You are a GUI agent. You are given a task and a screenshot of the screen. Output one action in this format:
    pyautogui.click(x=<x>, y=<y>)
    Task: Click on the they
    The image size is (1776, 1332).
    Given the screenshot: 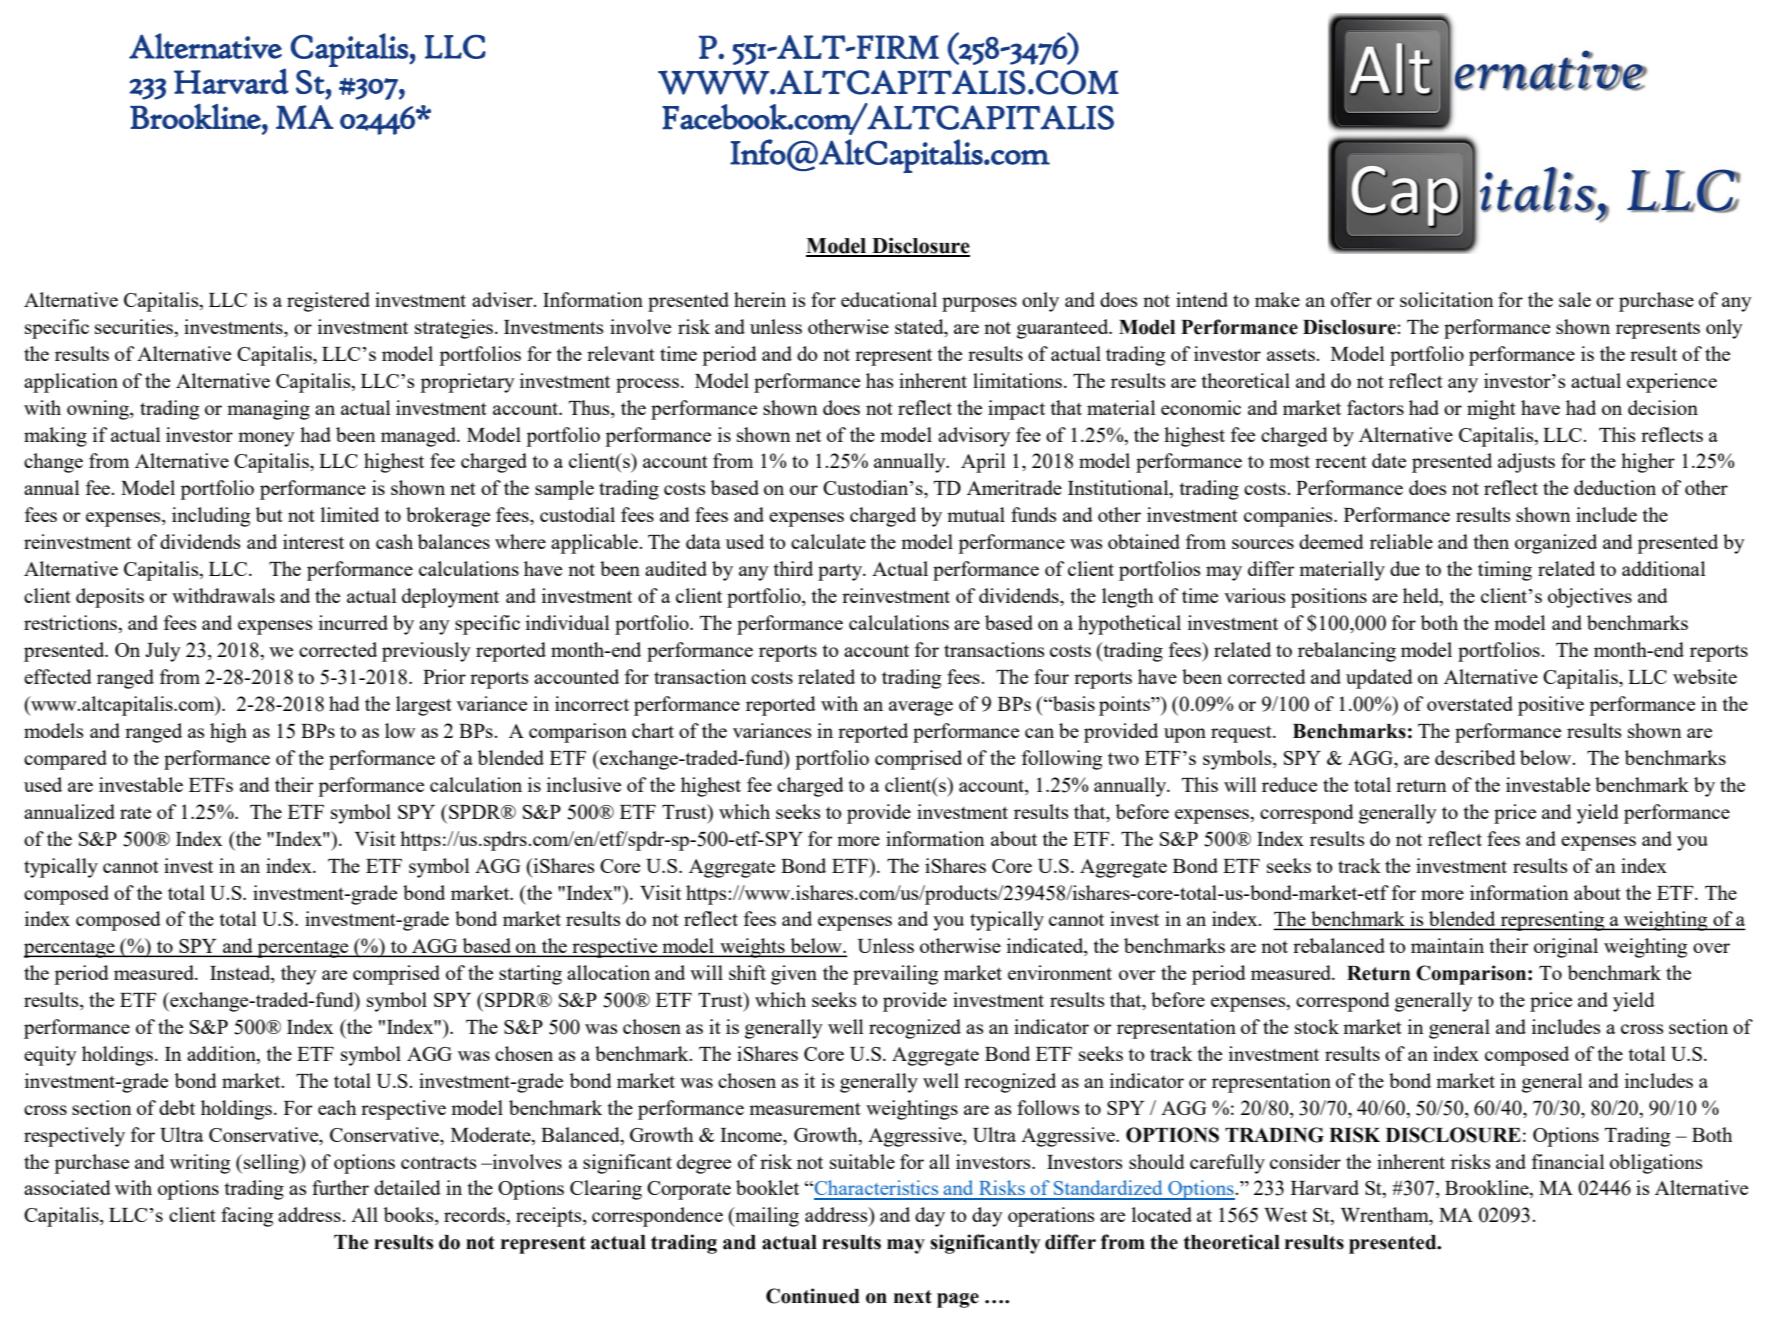 What is the action you would take?
    pyautogui.click(x=299, y=975)
